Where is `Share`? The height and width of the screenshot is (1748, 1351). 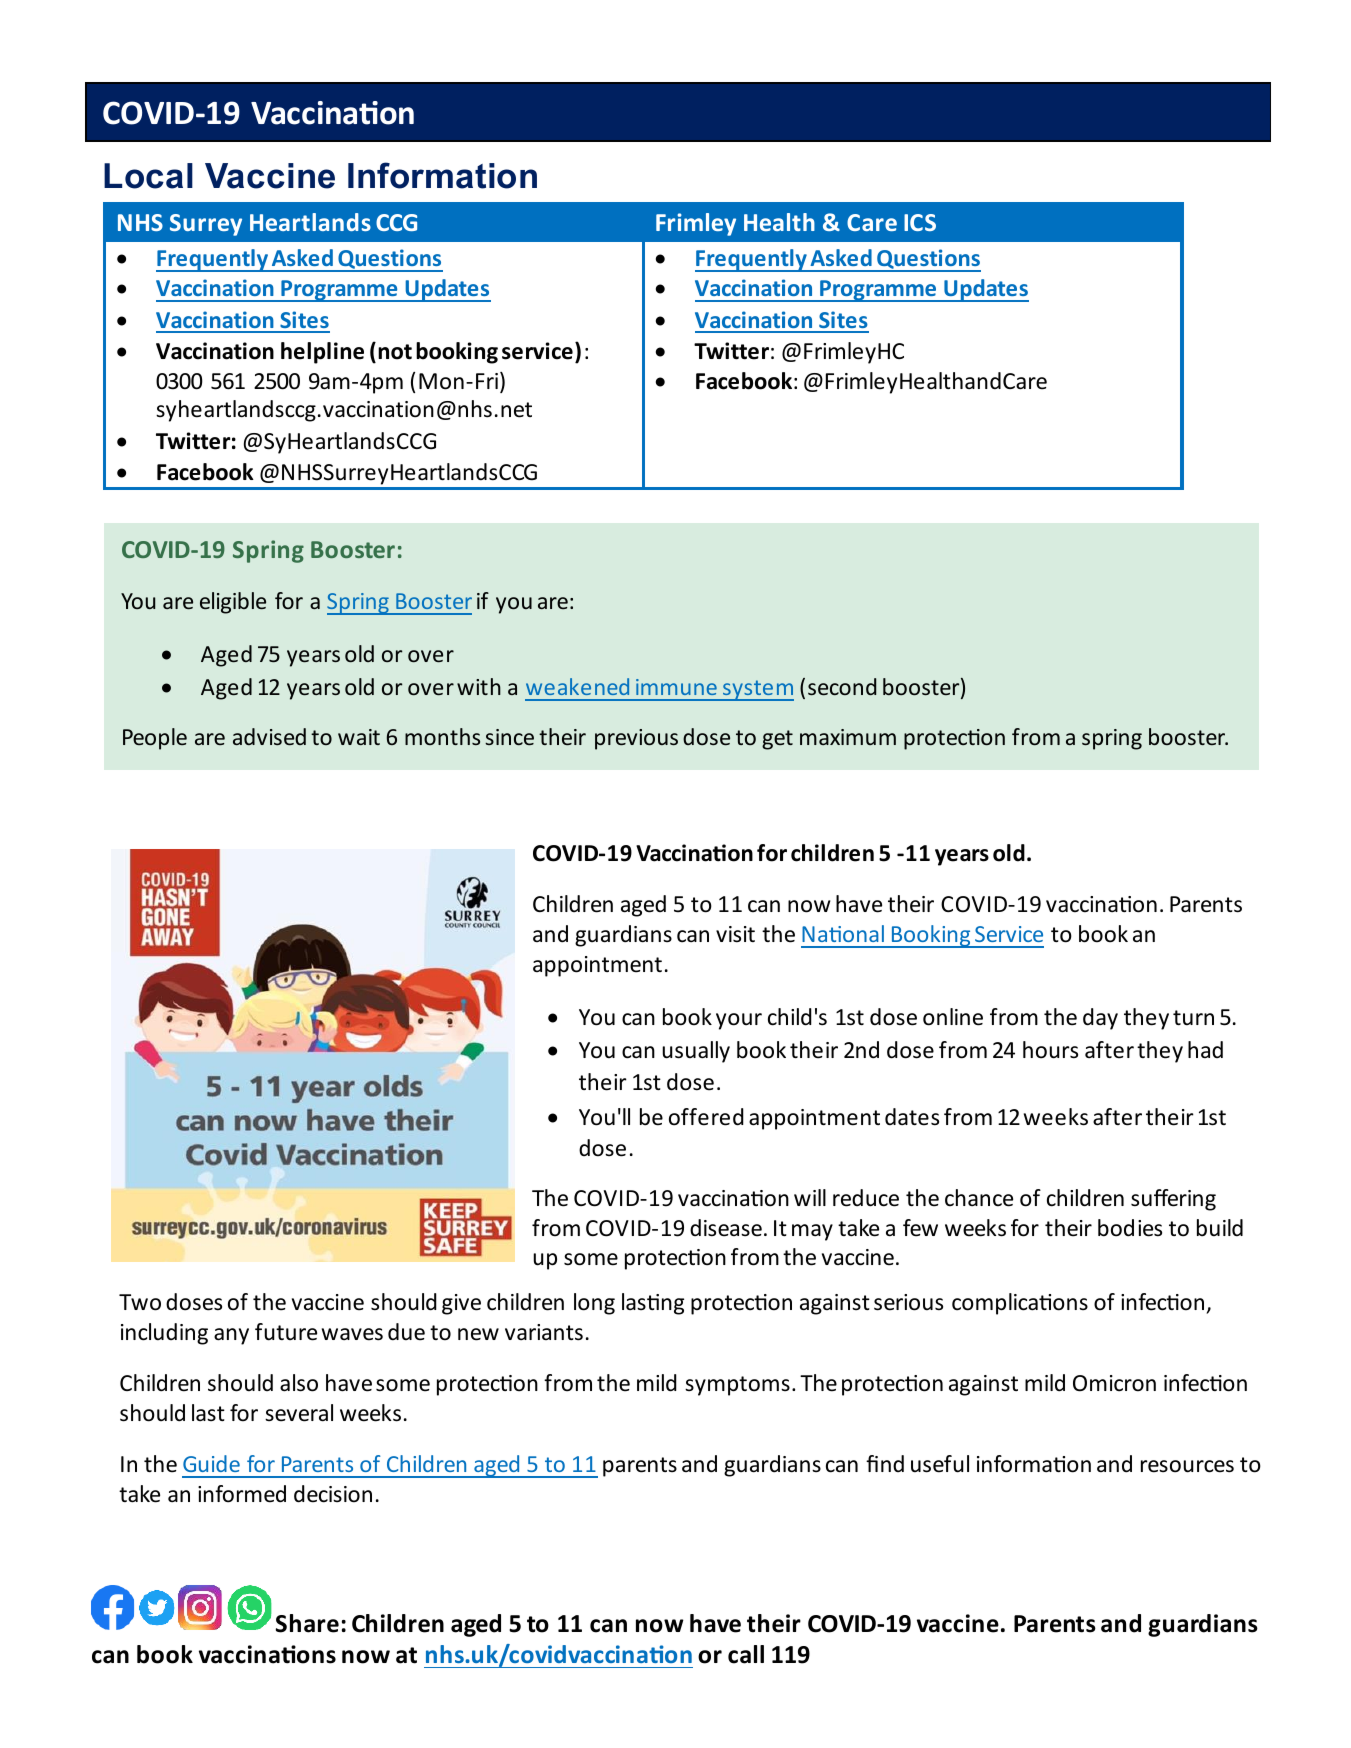
Share is located at coordinates (307, 1623).
